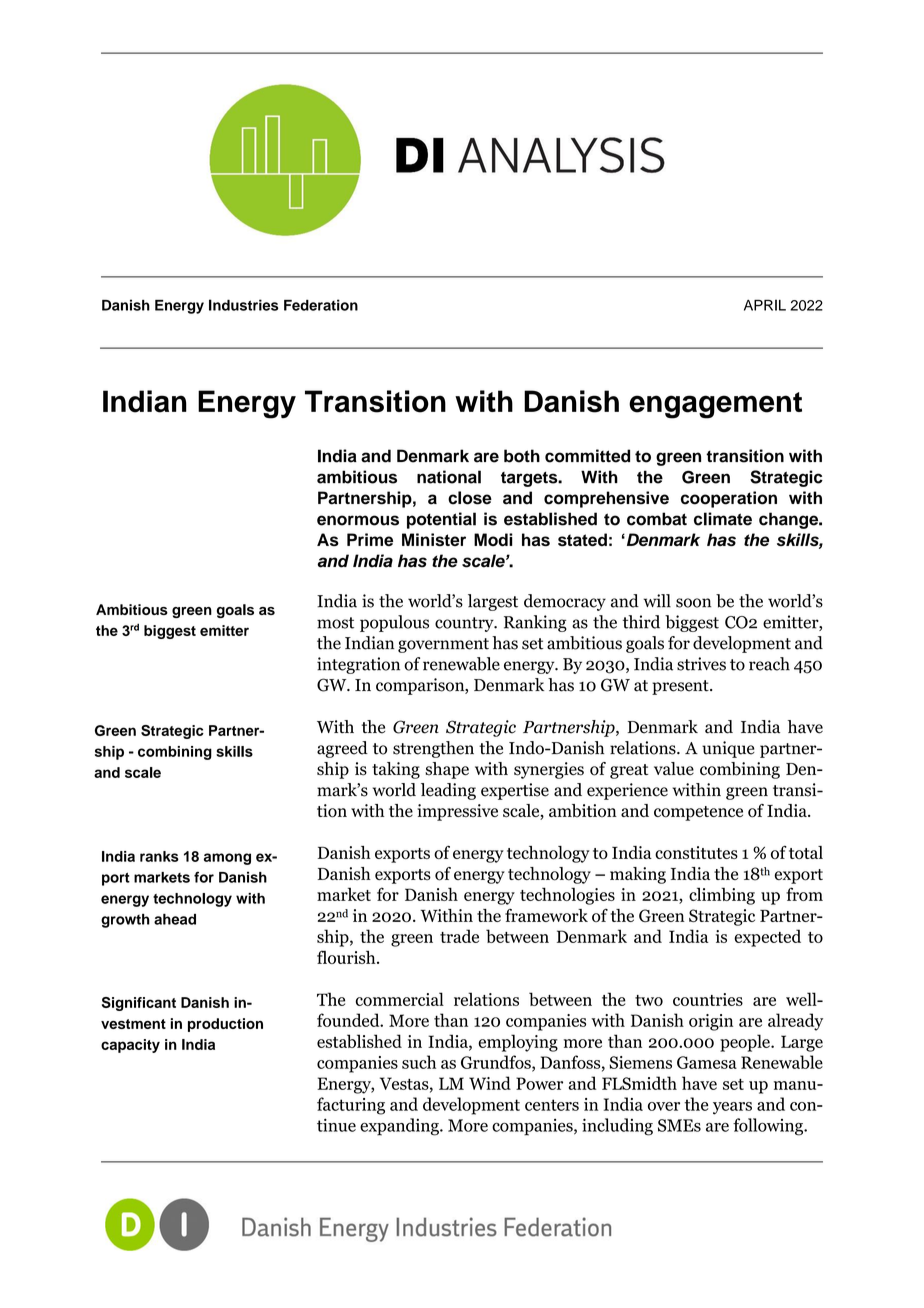 This screenshot has height=1308, width=924. What do you see at coordinates (130, 1046) in the screenshot?
I see `capacity` at bounding box center [130, 1046].
